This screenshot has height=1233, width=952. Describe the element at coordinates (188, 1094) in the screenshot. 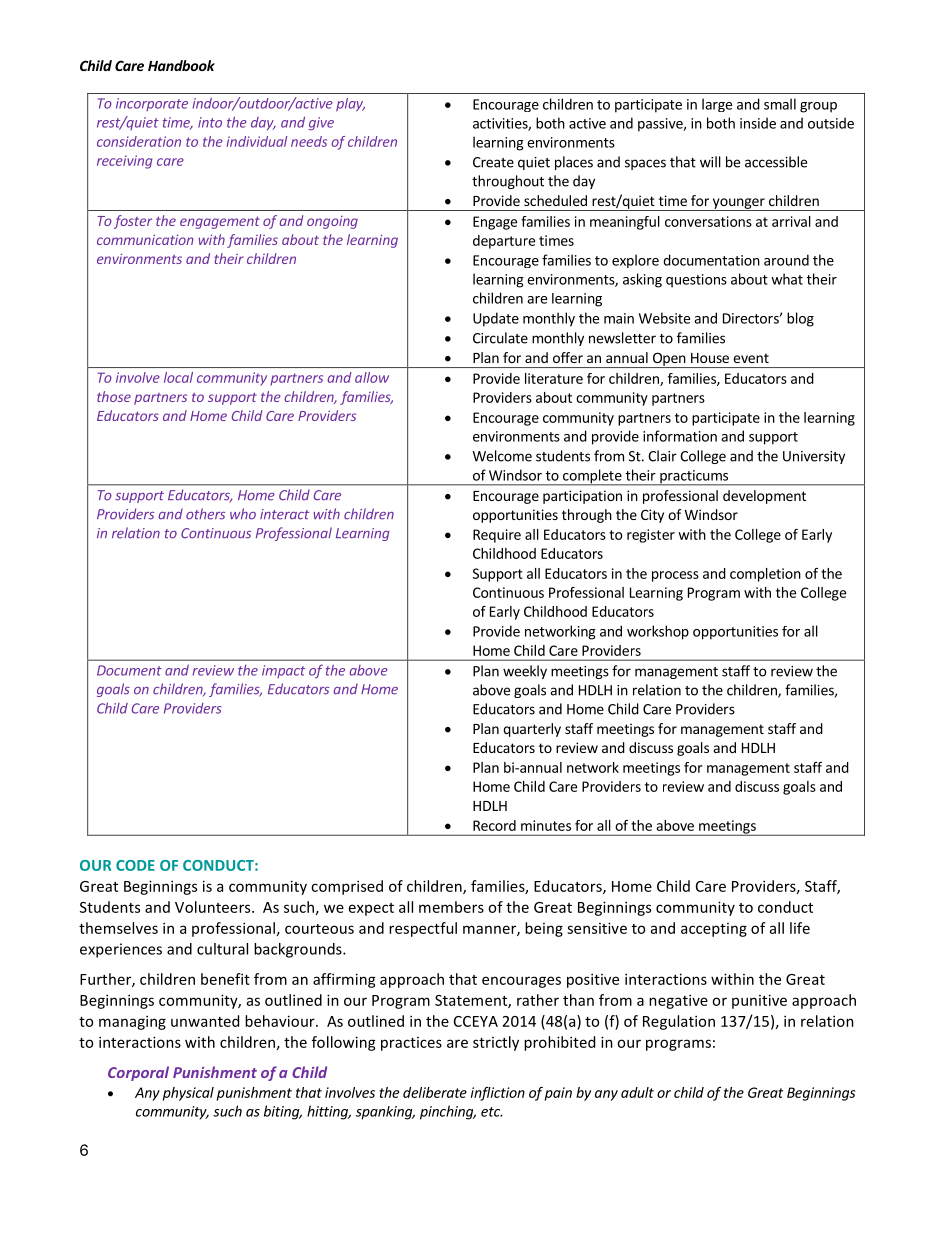

I see `physical` at that location.
